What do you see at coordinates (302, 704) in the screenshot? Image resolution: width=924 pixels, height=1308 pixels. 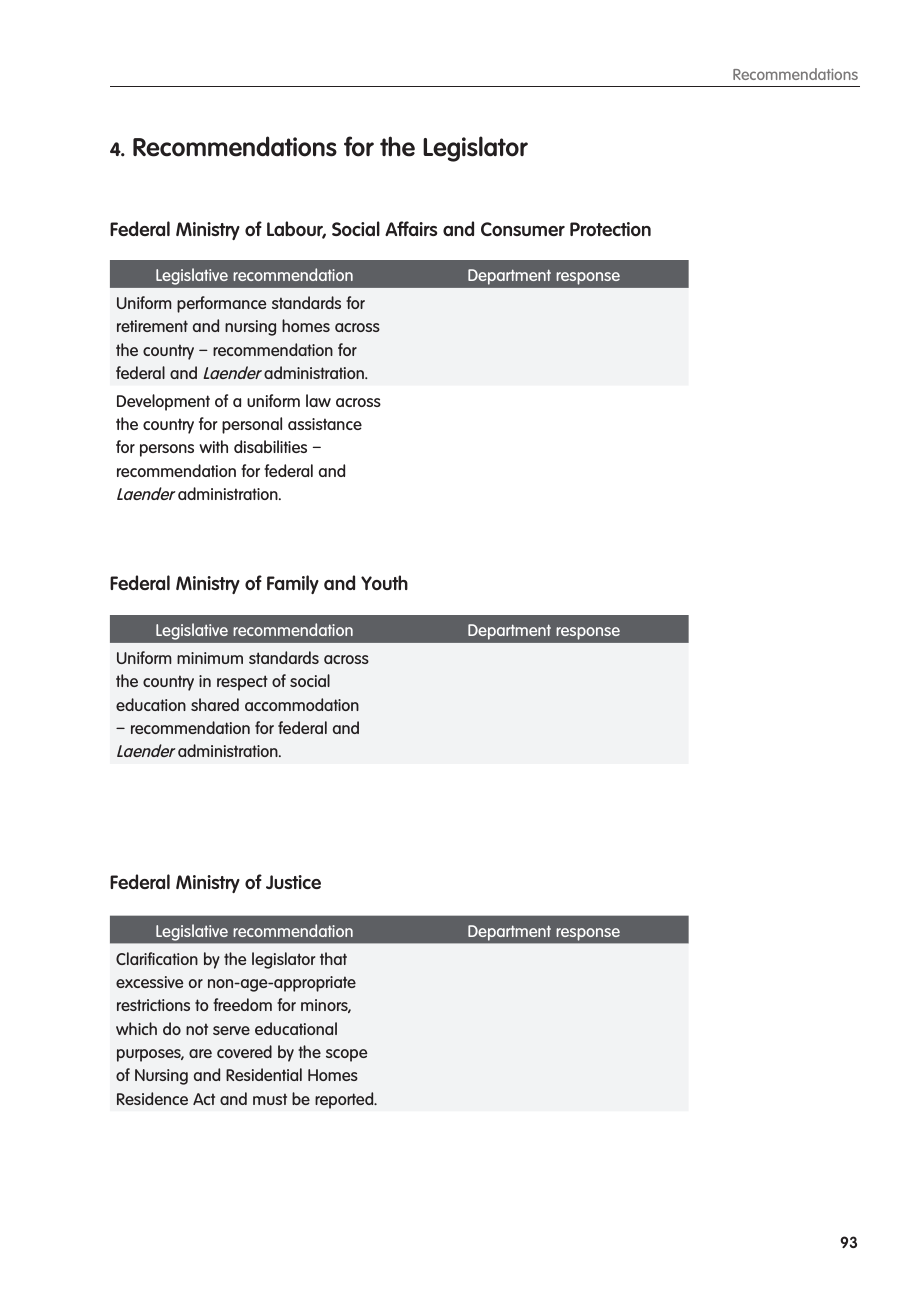 I see `accommodation` at bounding box center [302, 704].
